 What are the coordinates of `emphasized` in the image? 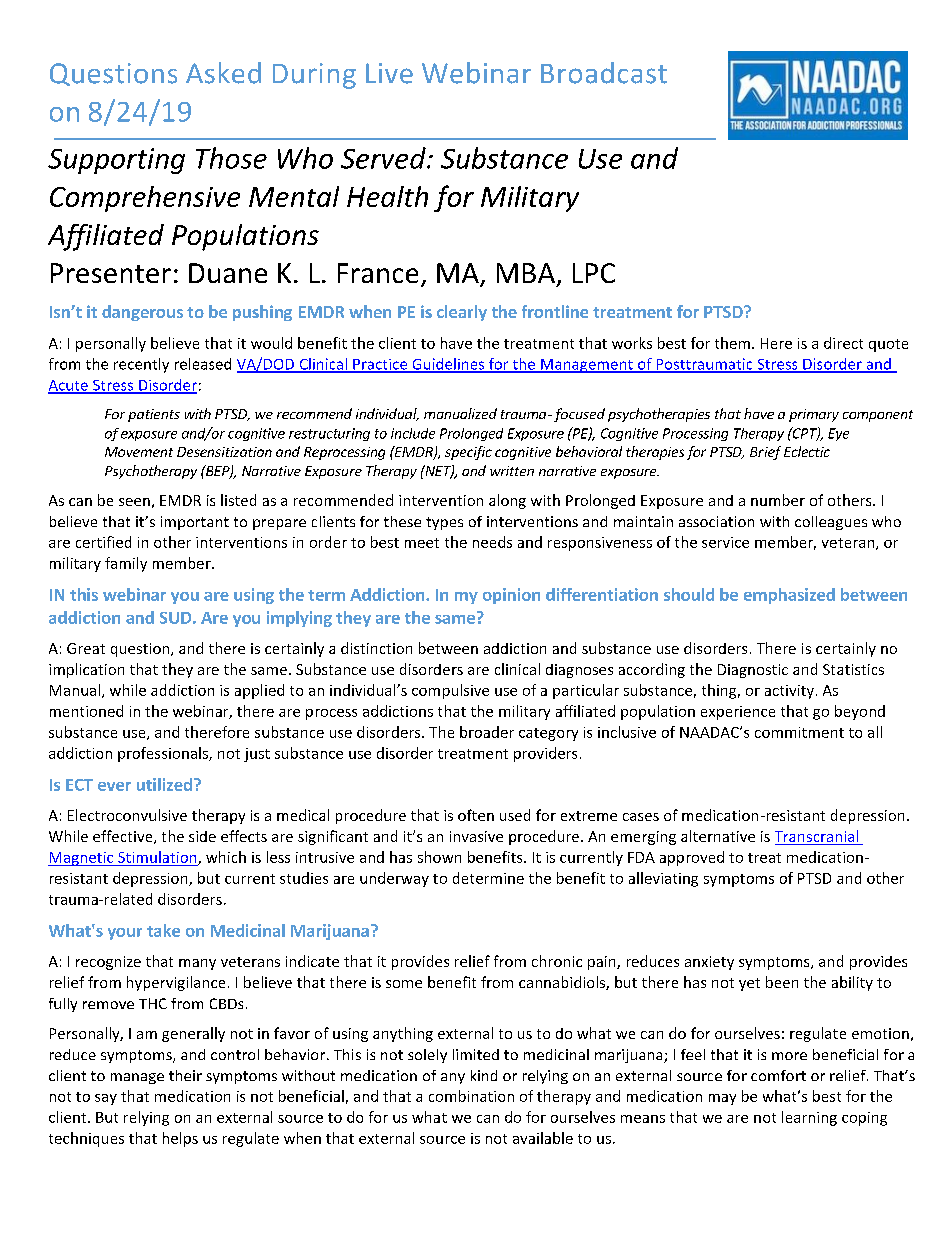 It's located at (789, 596).
